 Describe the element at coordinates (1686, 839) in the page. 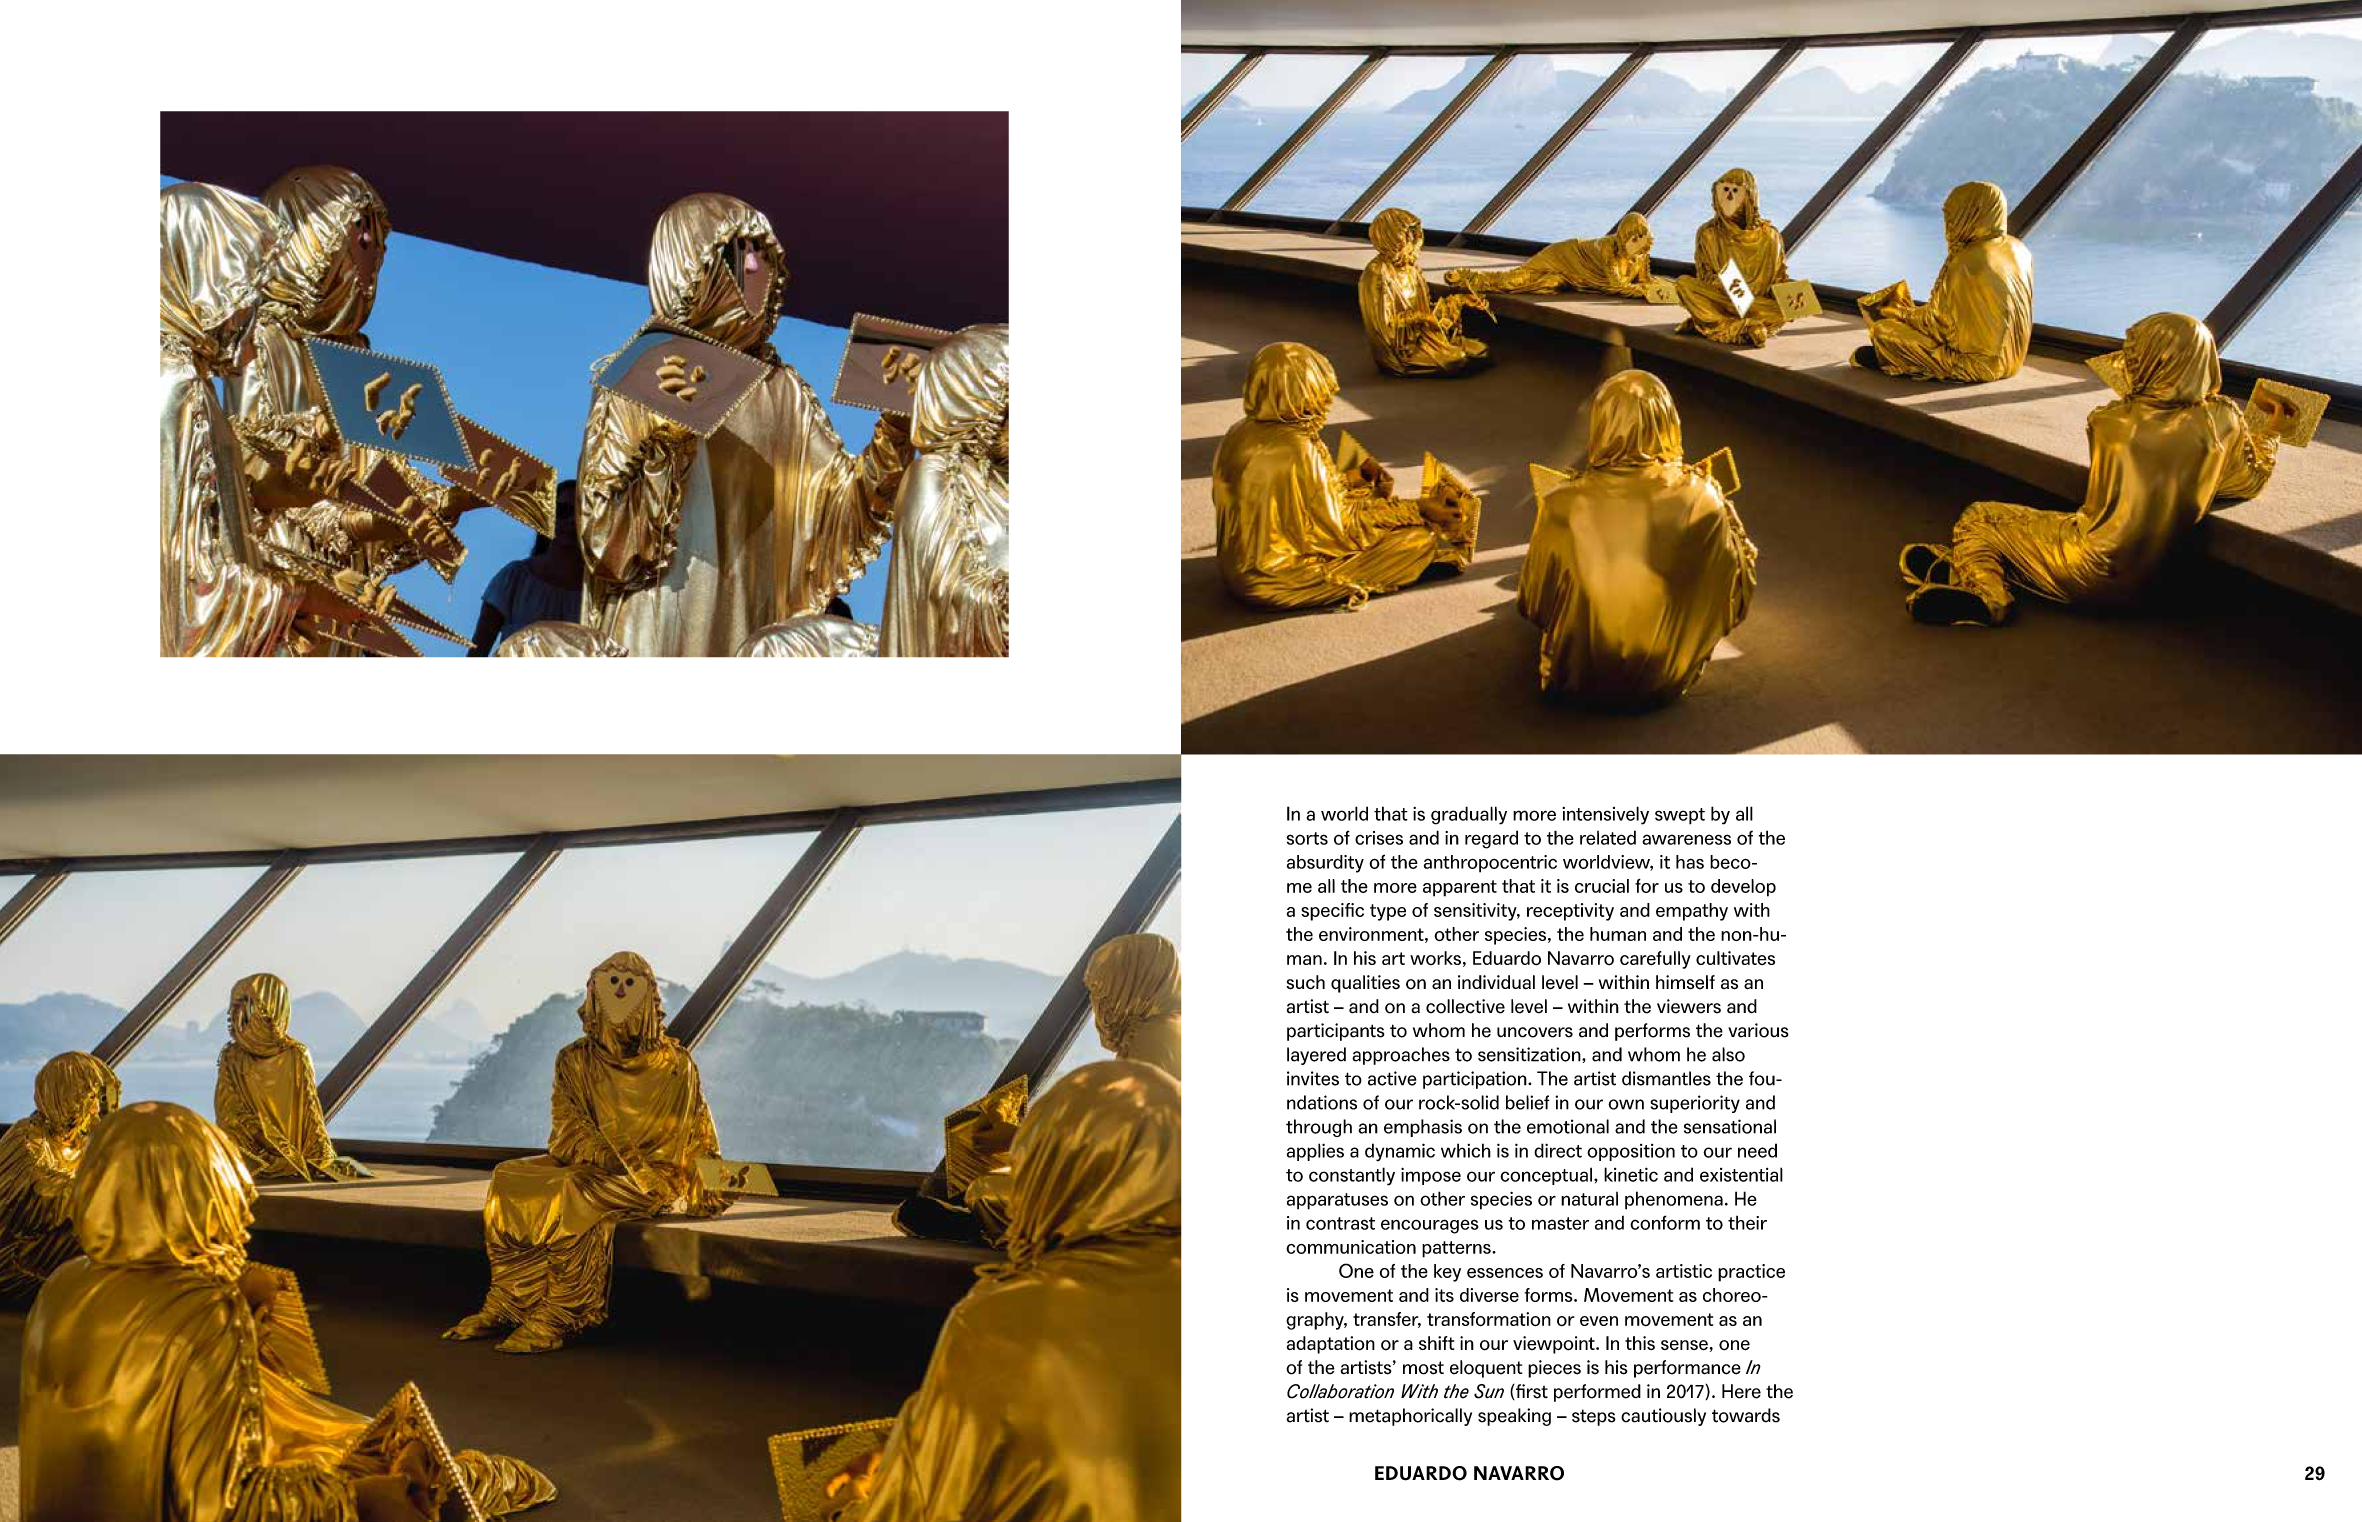

I see `awareness` at that location.
